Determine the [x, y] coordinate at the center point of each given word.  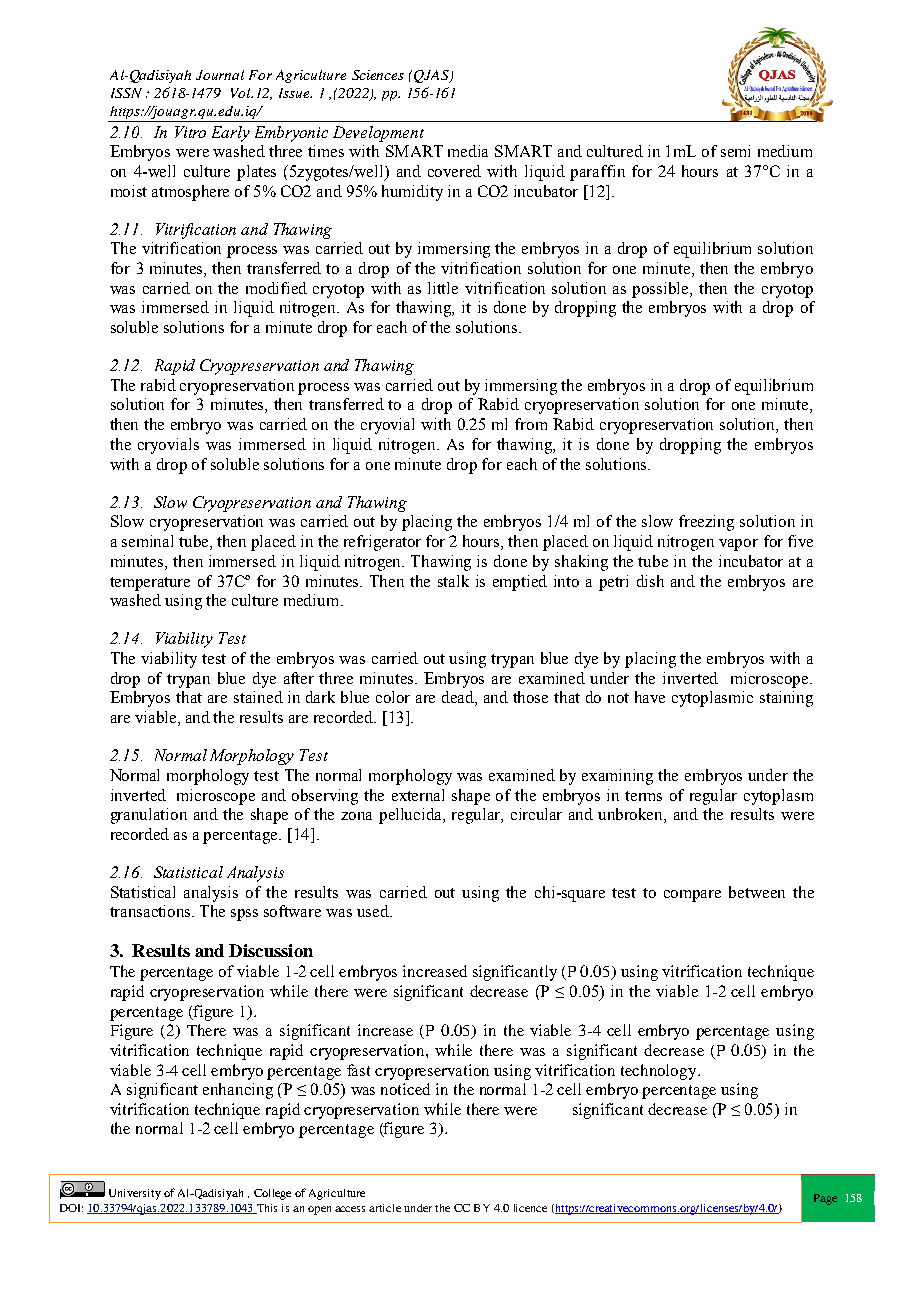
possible [661, 290]
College [272, 1194]
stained [258, 697]
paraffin [597, 173]
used [374, 911]
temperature [150, 584]
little [443, 288]
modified [276, 288]
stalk [453, 581]
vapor [738, 545]
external [418, 795]
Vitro [190, 132]
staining [786, 699]
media [468, 151]
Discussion [271, 950]
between [757, 892]
